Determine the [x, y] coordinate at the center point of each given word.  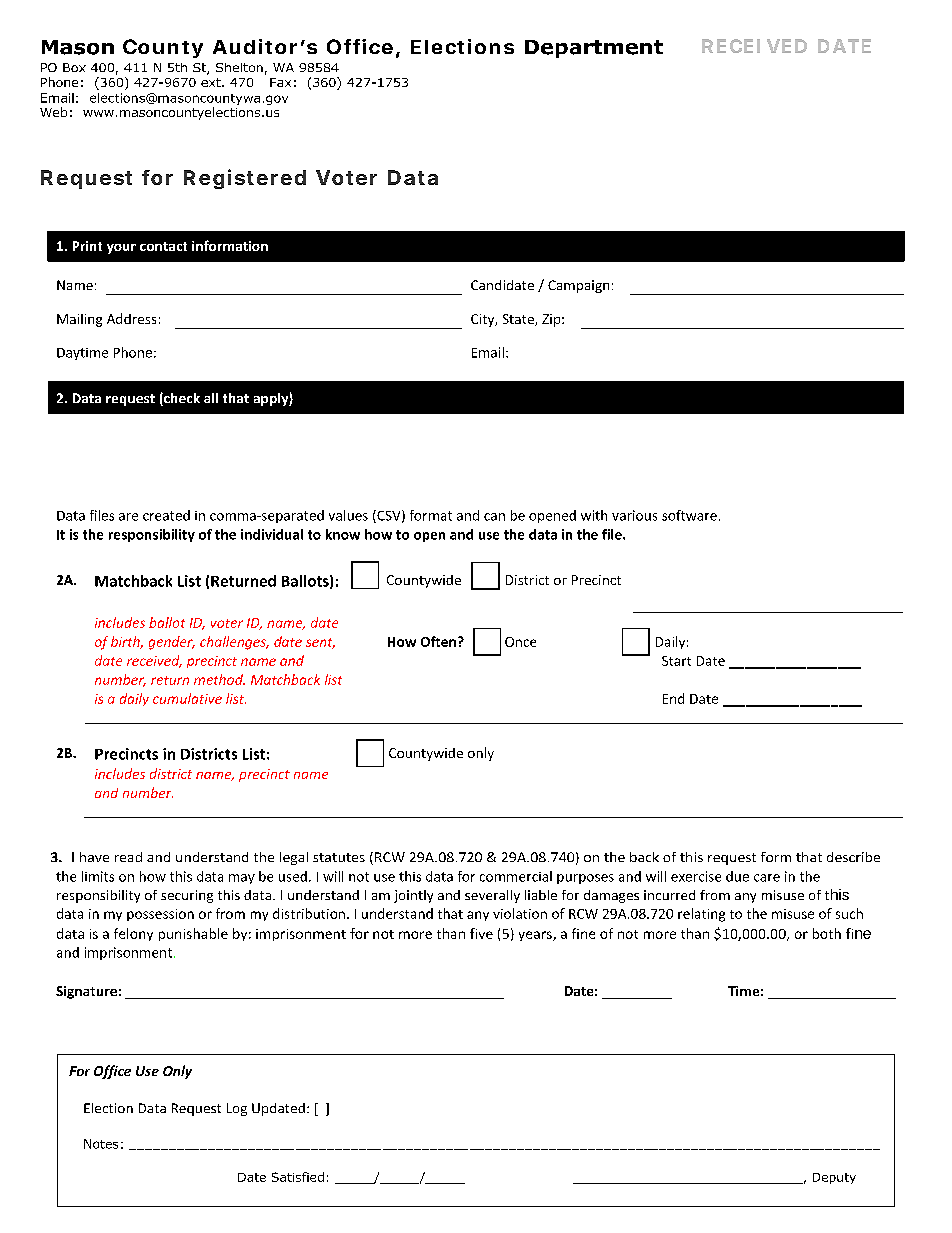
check [181, 399]
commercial [516, 876]
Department [594, 49]
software [689, 515]
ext [212, 82]
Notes [101, 1144]
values [348, 515]
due [737, 876]
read [128, 857]
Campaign [578, 286]
